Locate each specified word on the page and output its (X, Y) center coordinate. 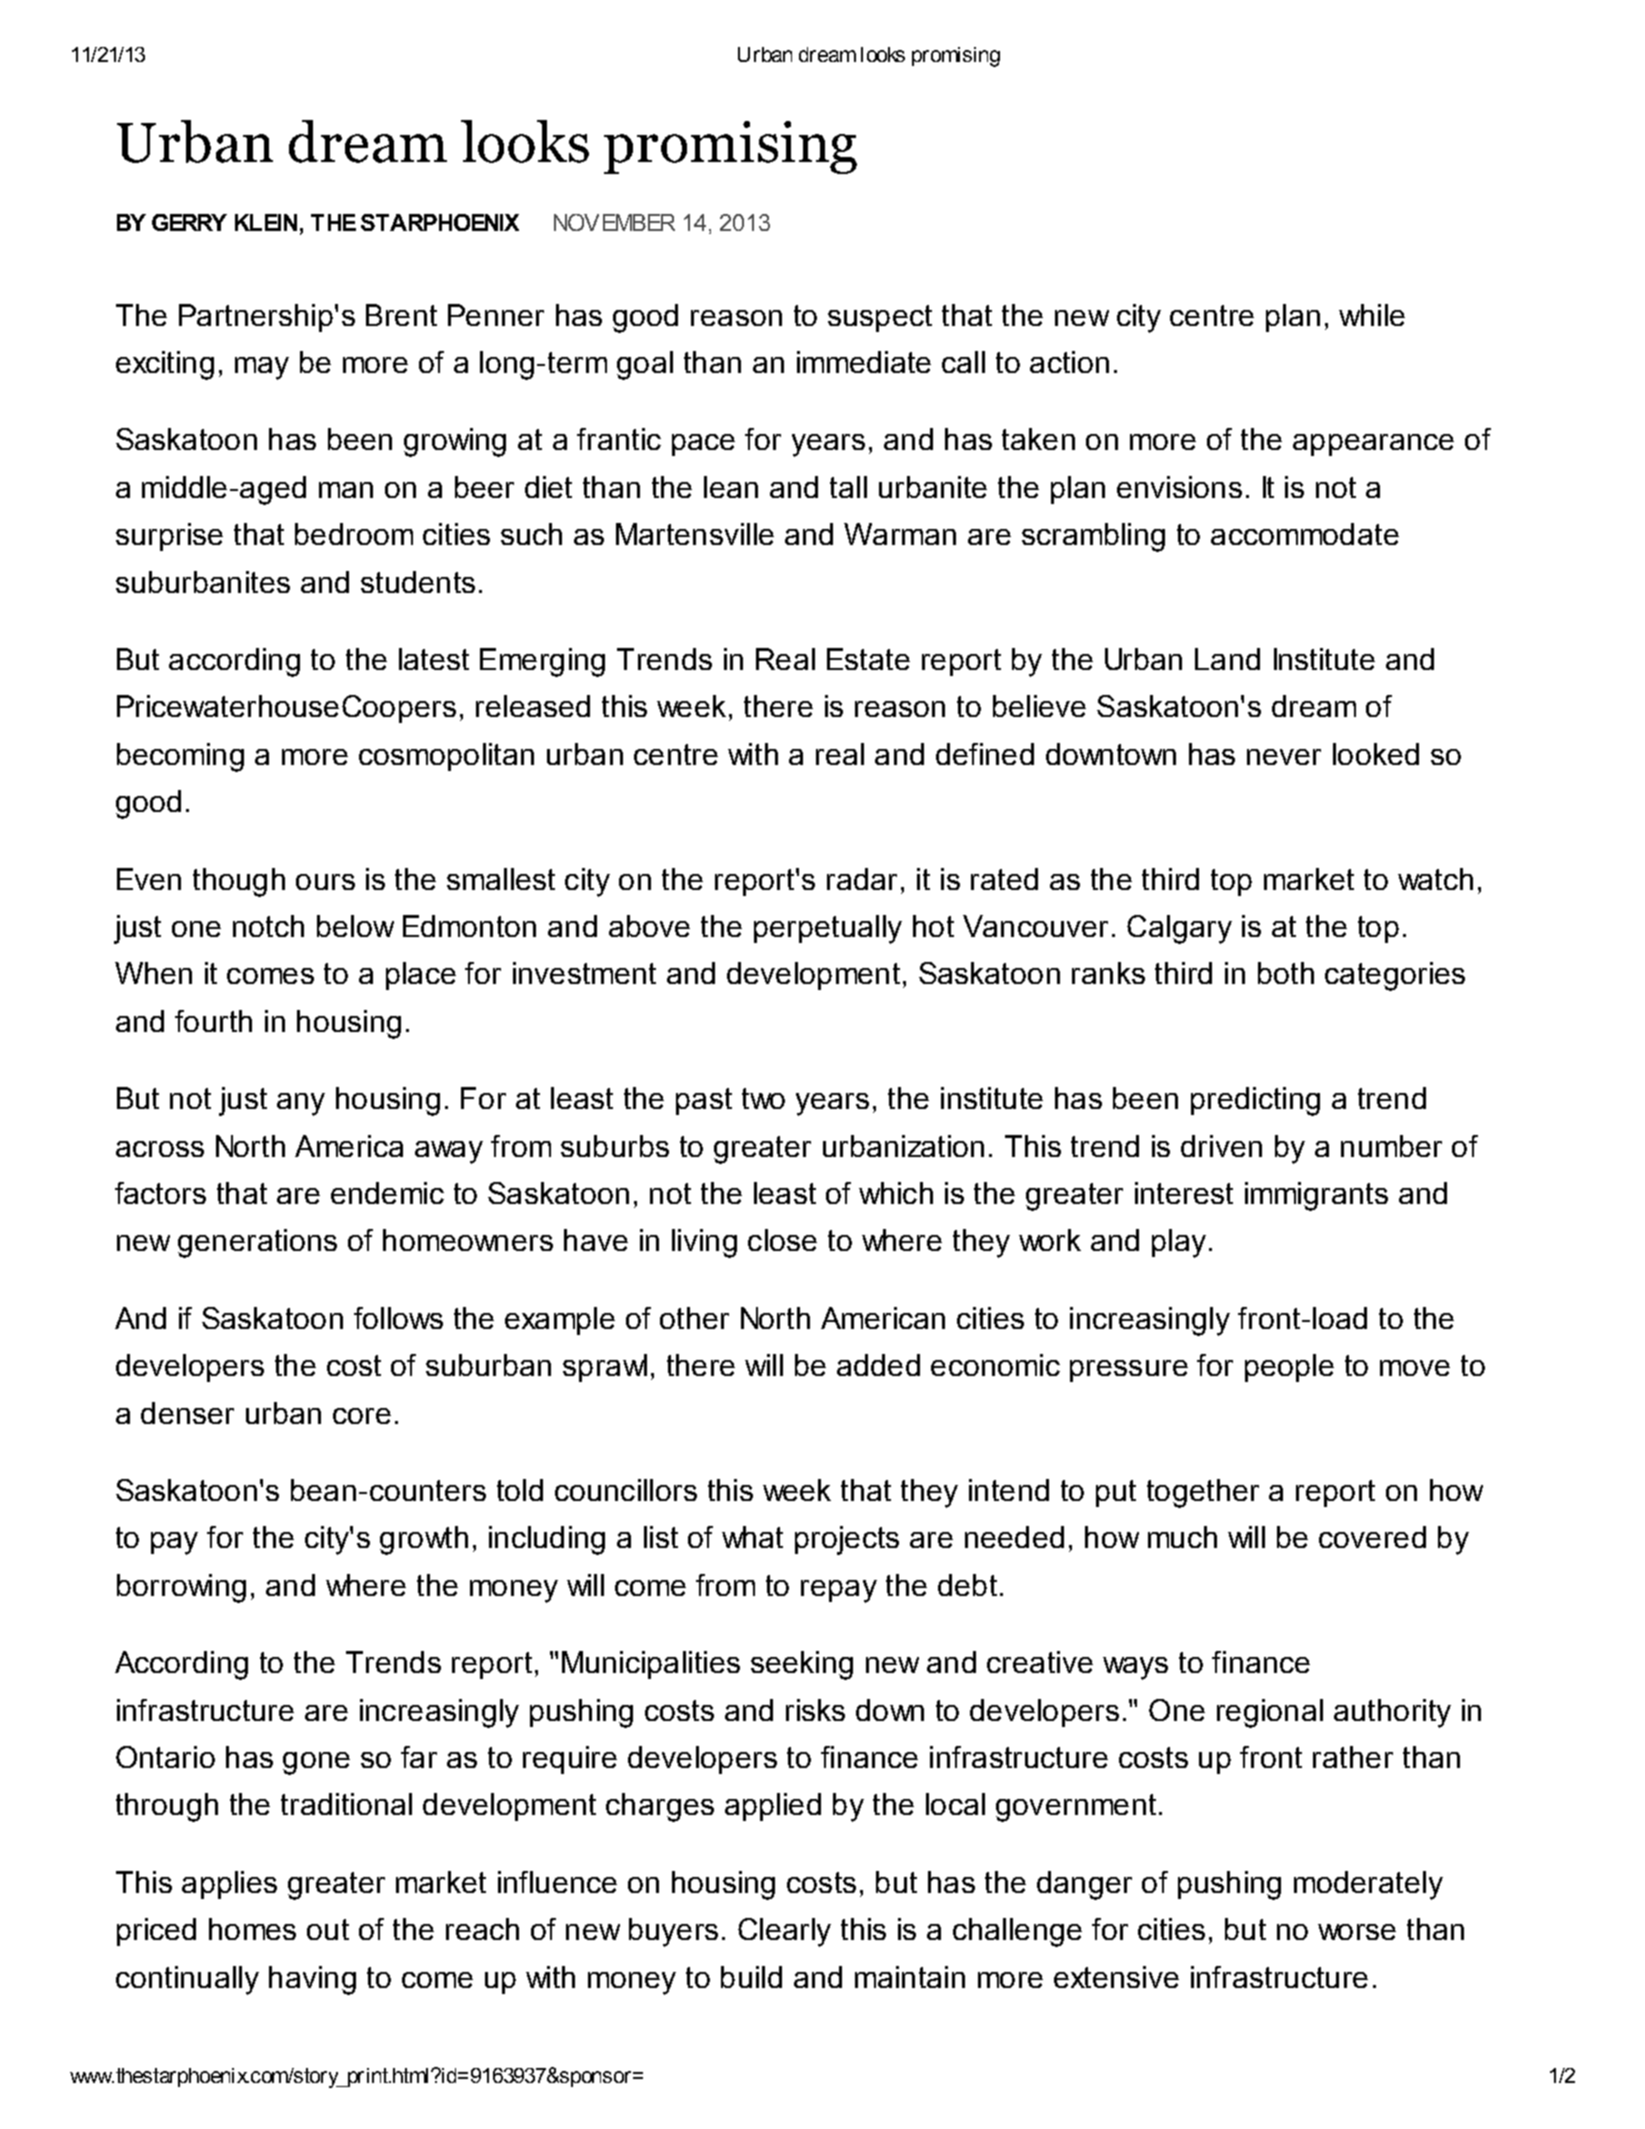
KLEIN (266, 222)
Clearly (784, 1932)
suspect (880, 318)
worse (1357, 1932)
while (1372, 315)
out (328, 1929)
